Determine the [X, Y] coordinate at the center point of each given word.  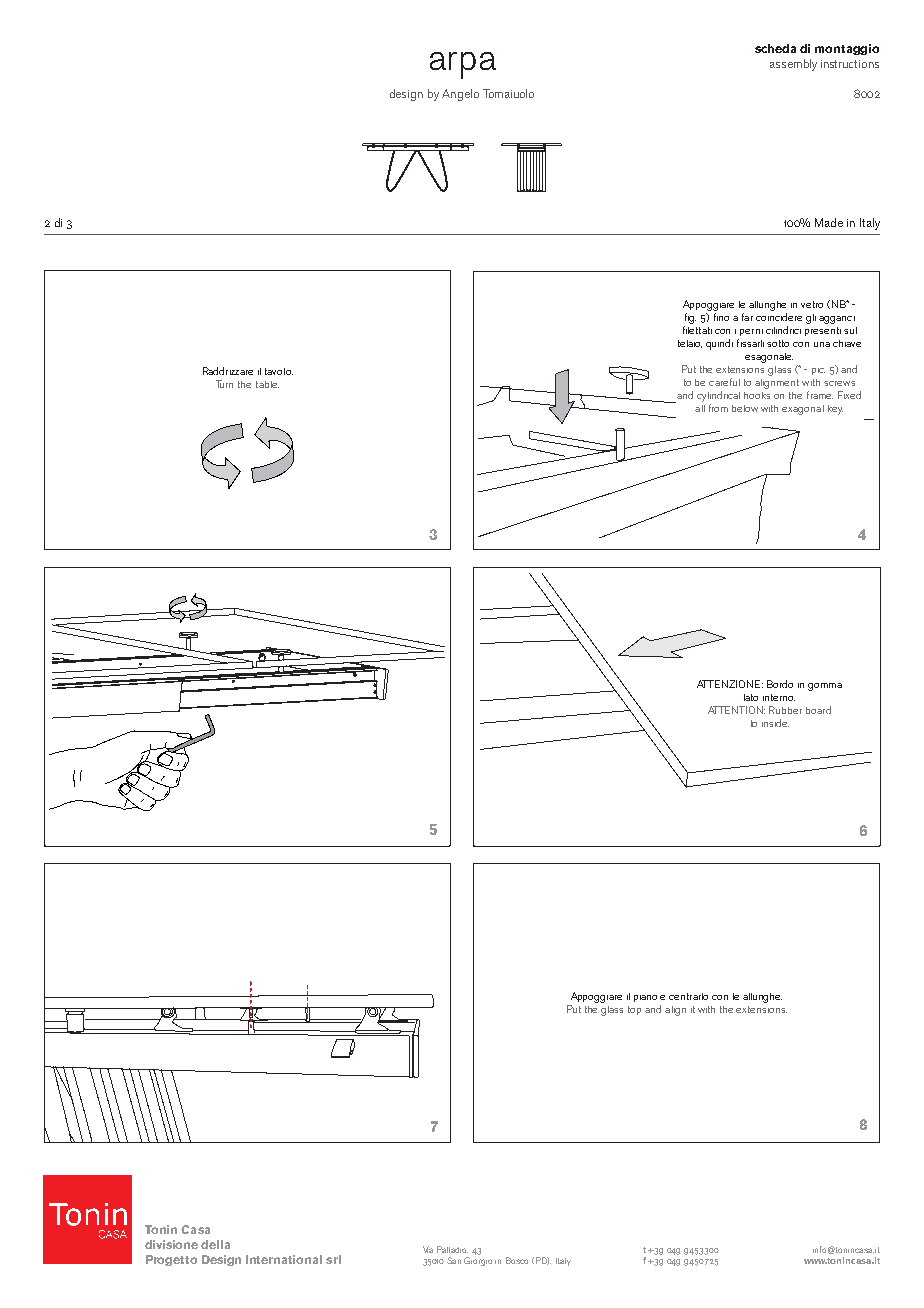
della [215, 1244]
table [267, 384]
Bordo [780, 684]
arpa [463, 65]
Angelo [460, 95]
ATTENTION [736, 710]
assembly [793, 65]
